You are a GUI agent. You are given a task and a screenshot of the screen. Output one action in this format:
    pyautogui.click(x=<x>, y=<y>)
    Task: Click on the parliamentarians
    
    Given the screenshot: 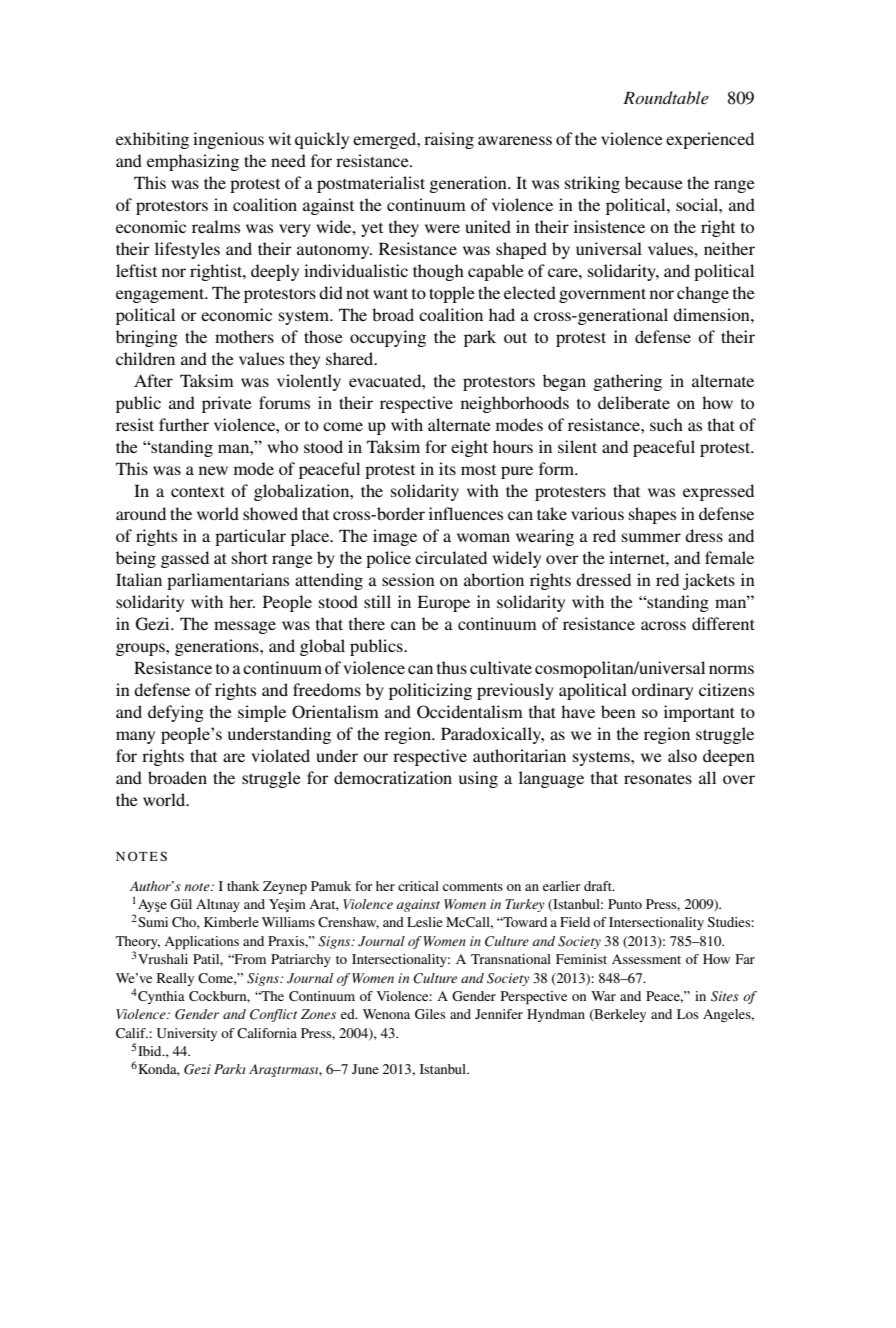 What is the action you would take?
    pyautogui.click(x=228, y=581)
